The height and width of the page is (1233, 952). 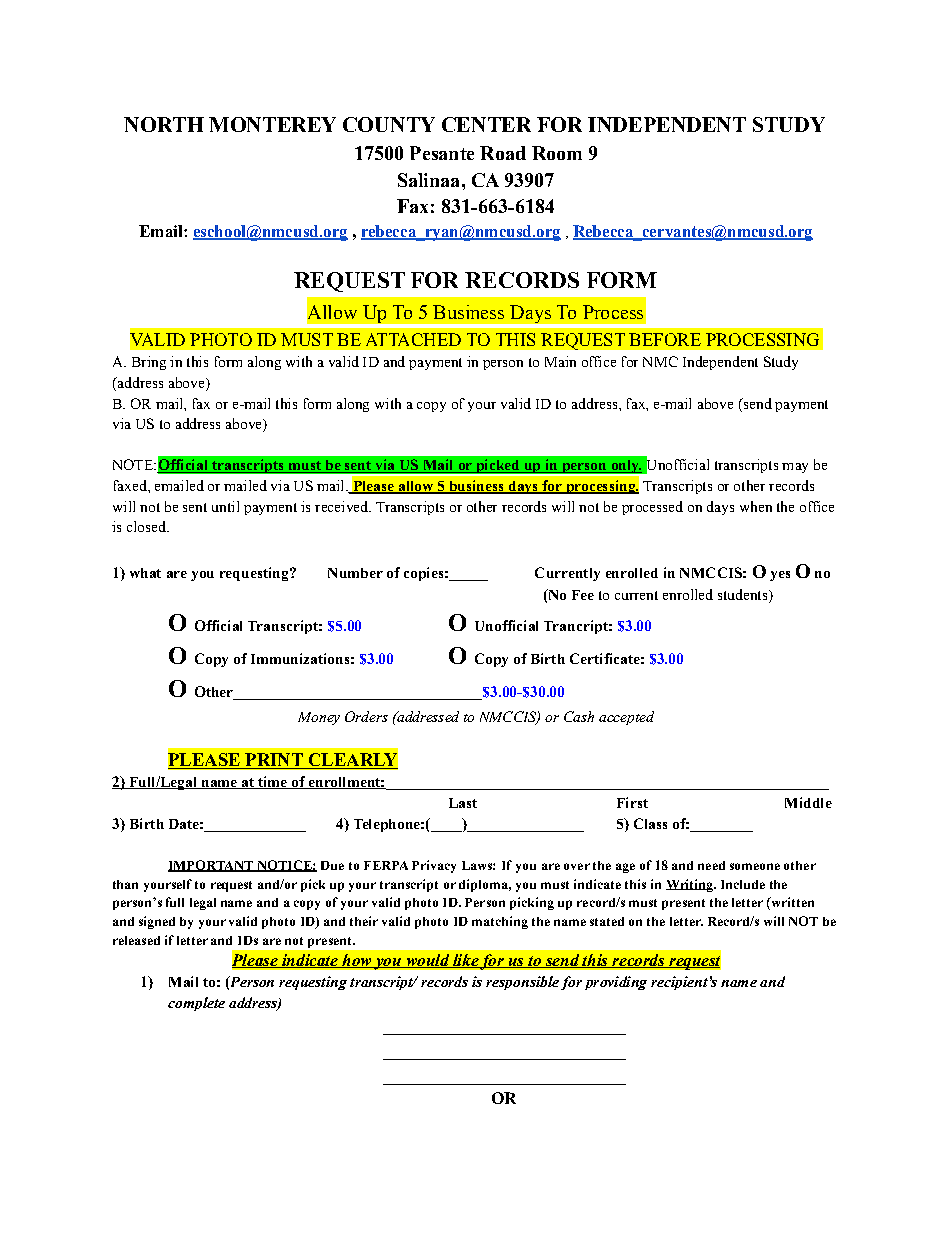 I want to click on may, so click(x=795, y=468).
